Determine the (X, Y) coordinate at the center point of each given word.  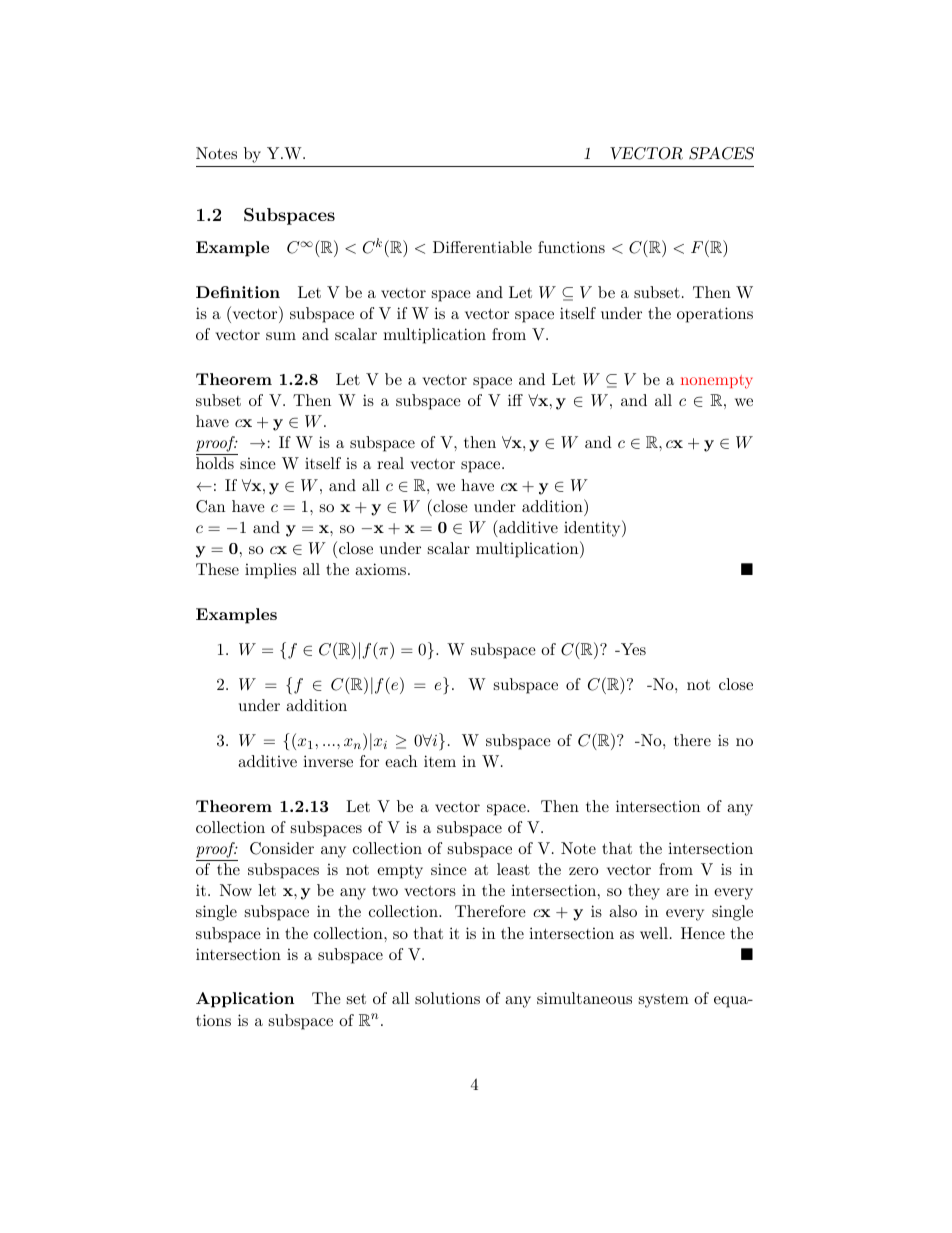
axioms (382, 569)
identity (593, 528)
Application (245, 1000)
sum (281, 336)
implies (270, 571)
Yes (632, 649)
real (390, 463)
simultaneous (584, 998)
